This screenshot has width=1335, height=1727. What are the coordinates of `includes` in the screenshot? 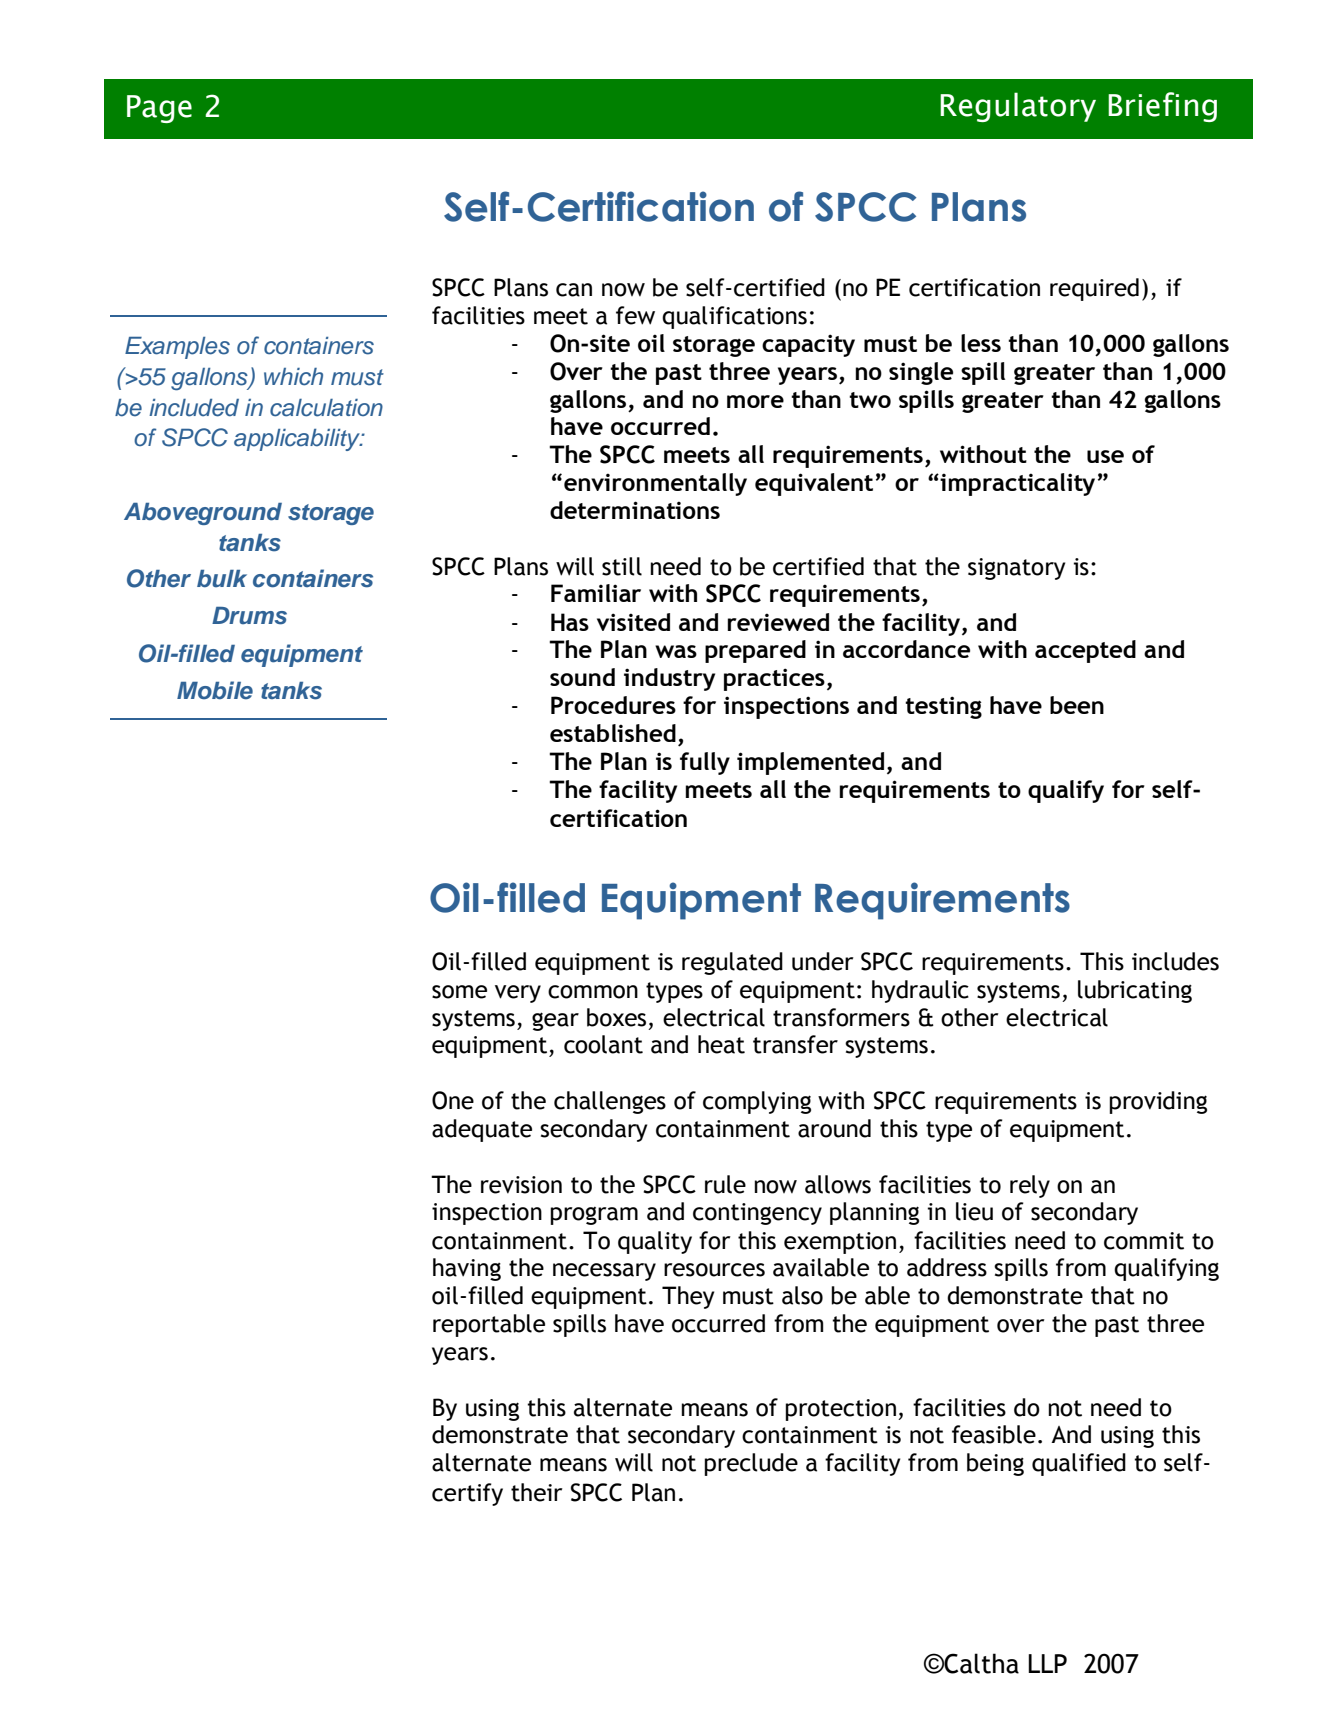 It's located at (1175, 961).
